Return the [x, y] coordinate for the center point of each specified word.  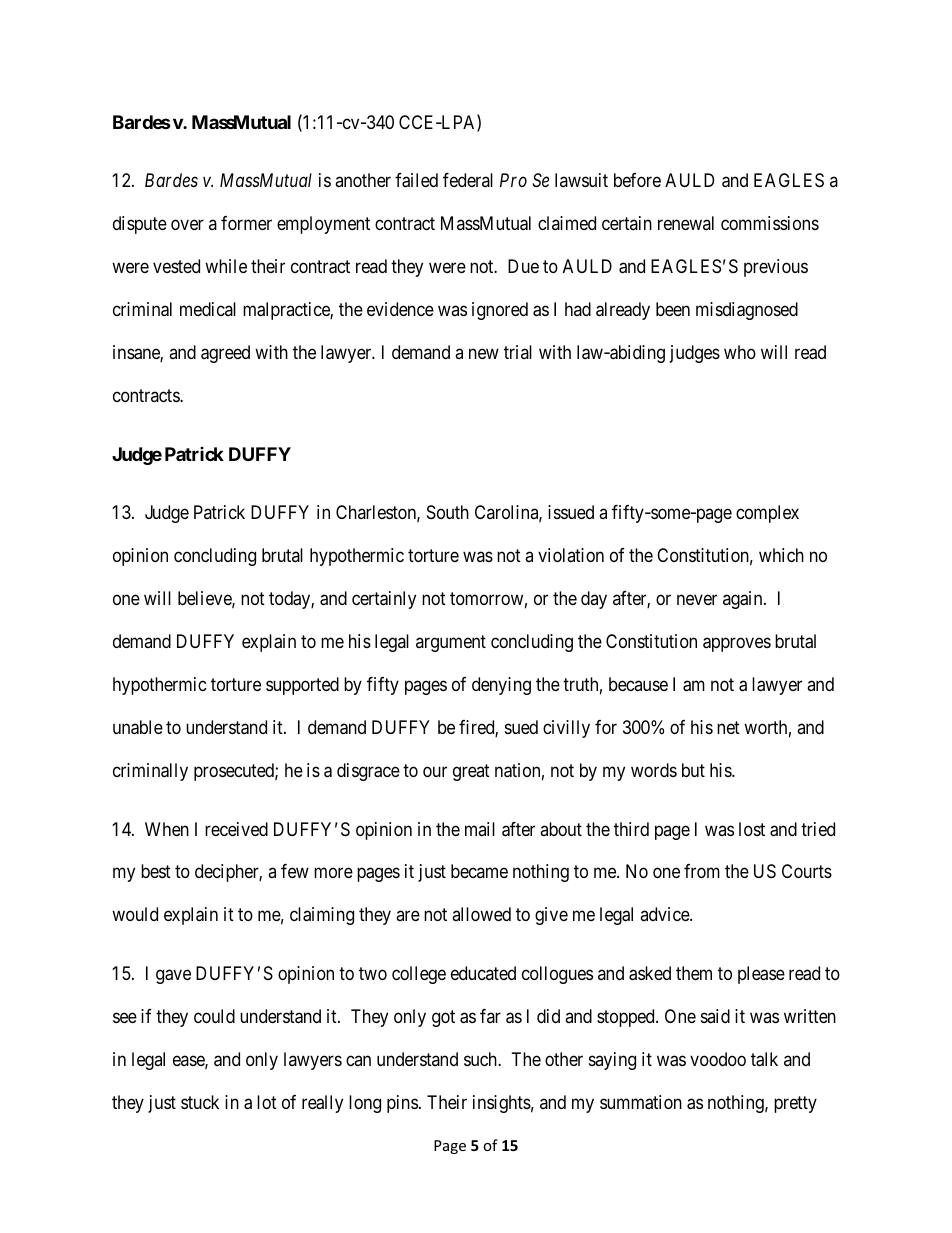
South [448, 512]
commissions [770, 223]
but [693, 770]
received [236, 829]
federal [468, 180]
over [187, 225]
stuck [200, 1102]
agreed [225, 354]
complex [767, 514]
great [471, 772]
